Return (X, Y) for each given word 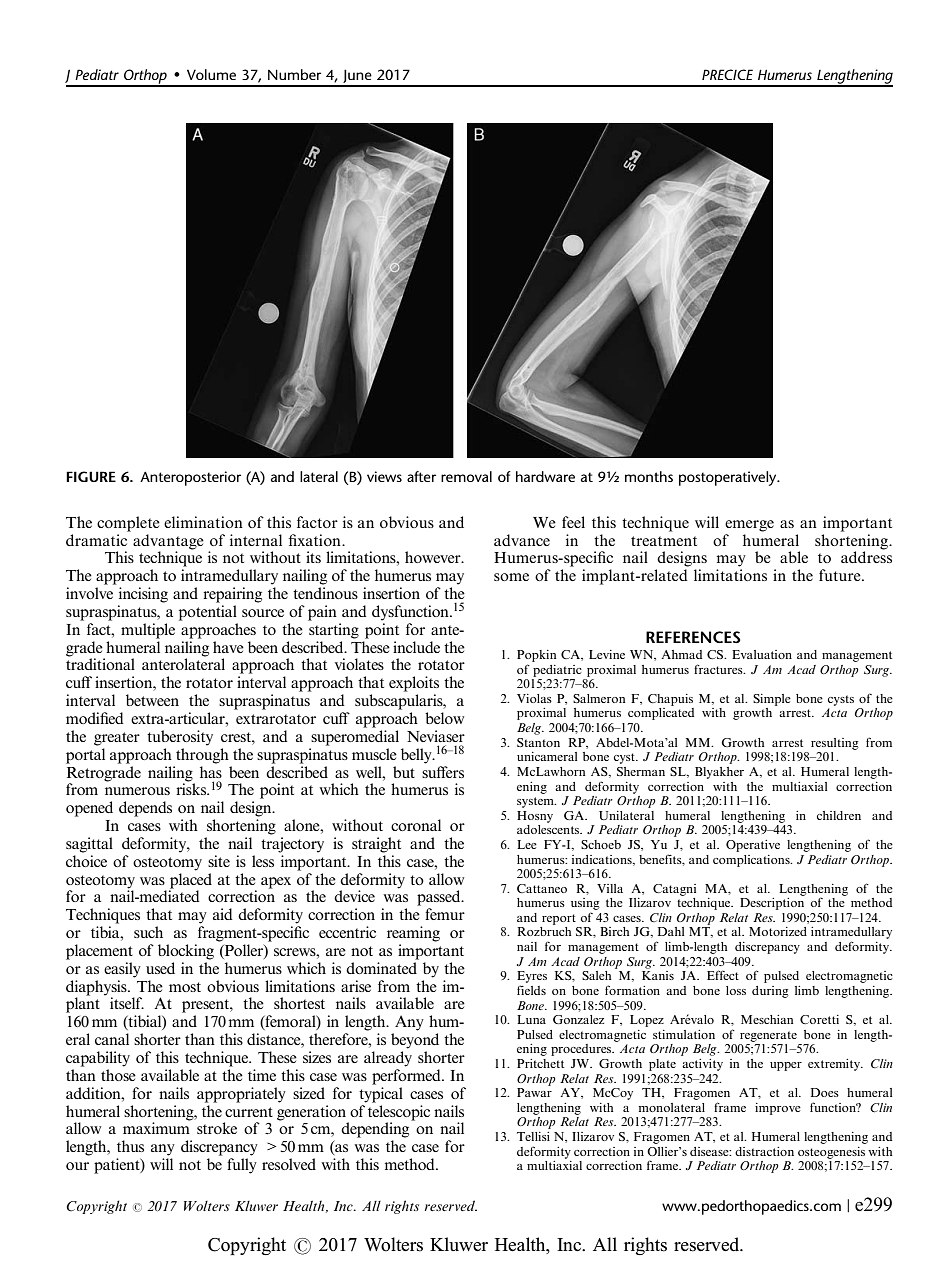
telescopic (399, 1113)
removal (466, 476)
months (649, 476)
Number (294, 74)
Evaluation (762, 654)
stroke (217, 1128)
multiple (148, 631)
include (416, 647)
